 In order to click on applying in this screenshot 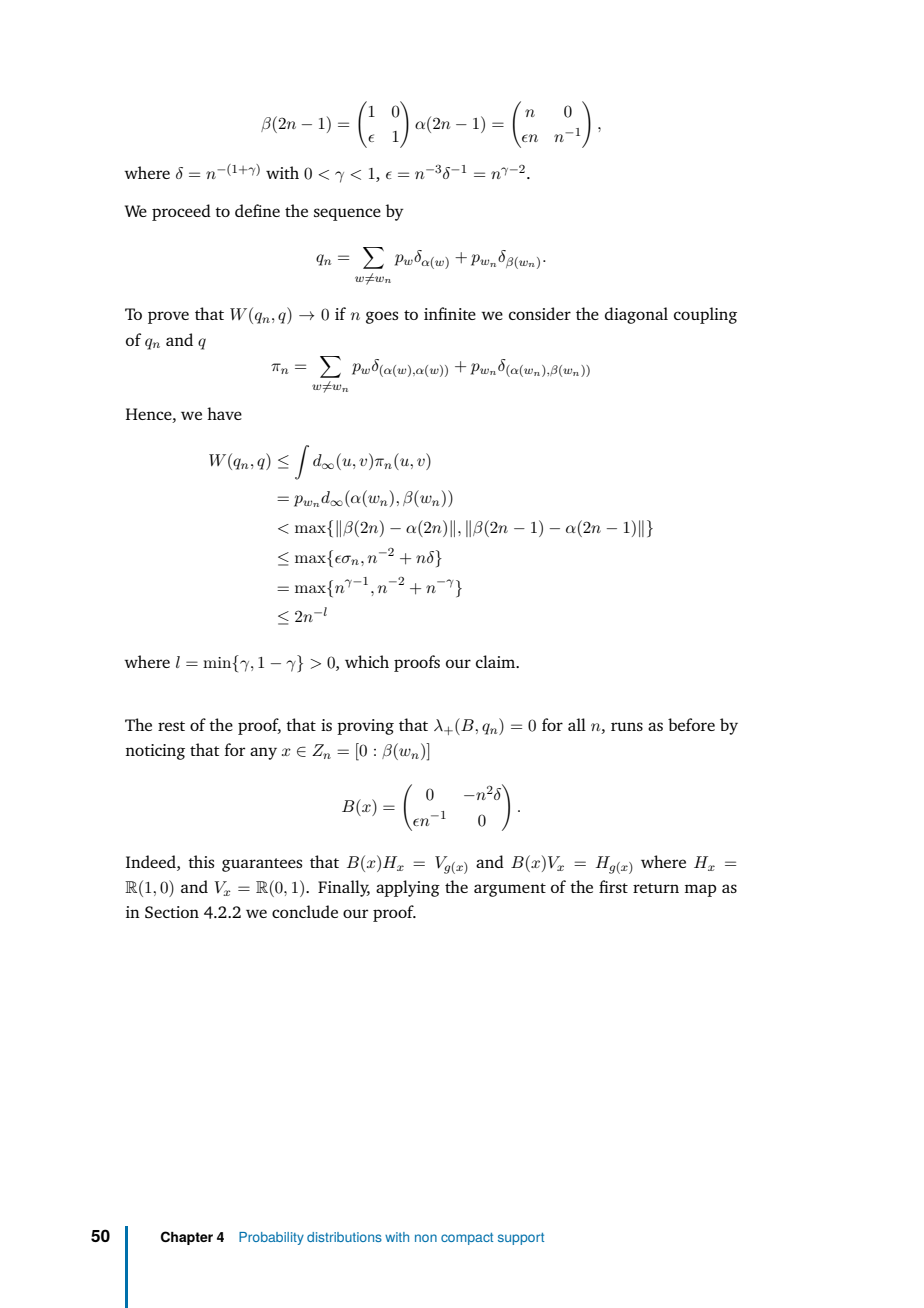, I will do `click(408, 888)`.
